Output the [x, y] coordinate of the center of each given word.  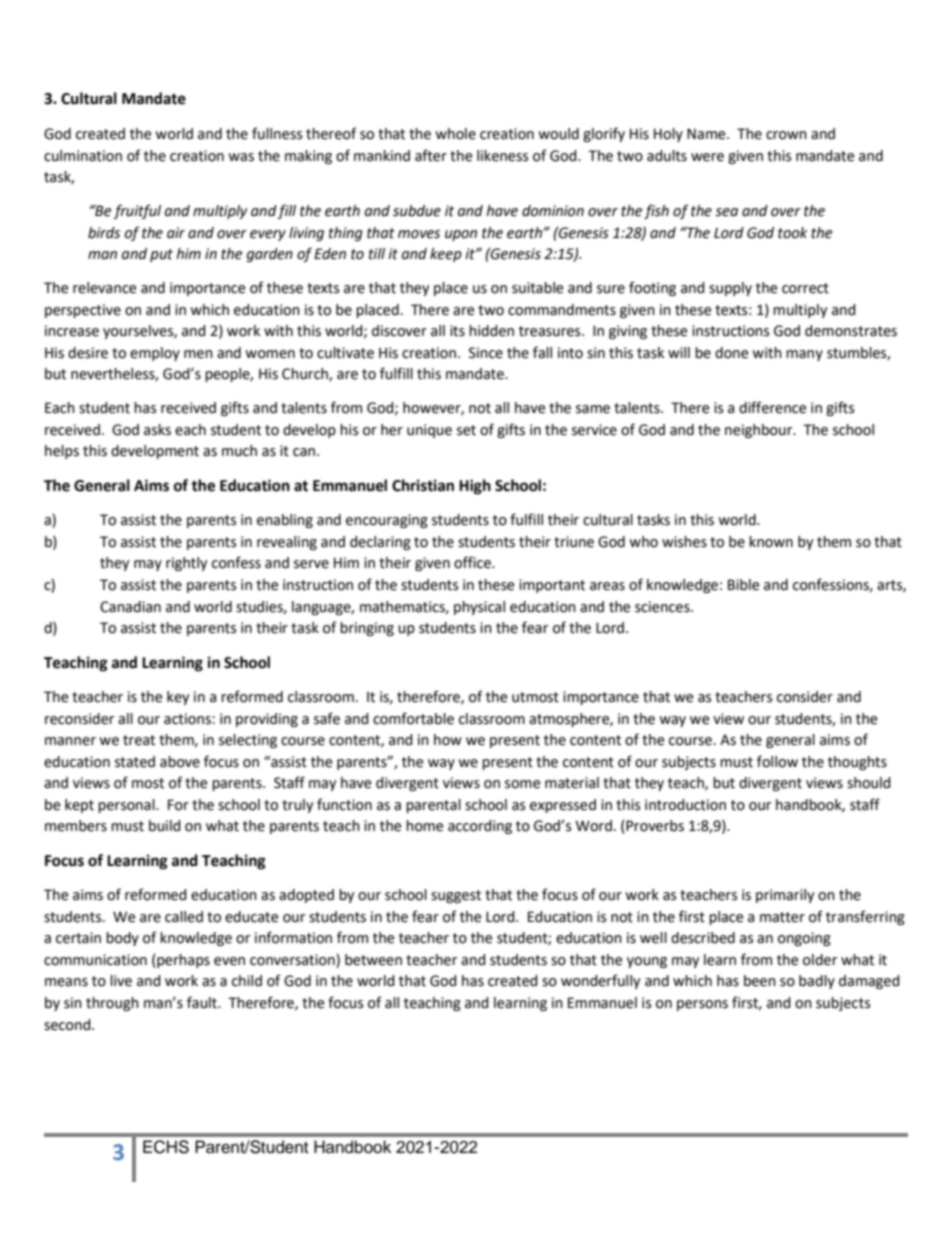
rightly [186, 564]
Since [486, 353]
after [431, 155]
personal [127, 806]
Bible [743, 585]
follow [777, 761]
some [522, 784]
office [473, 562]
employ [155, 354]
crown [786, 135]
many [804, 355]
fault [203, 1002]
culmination [83, 156]
